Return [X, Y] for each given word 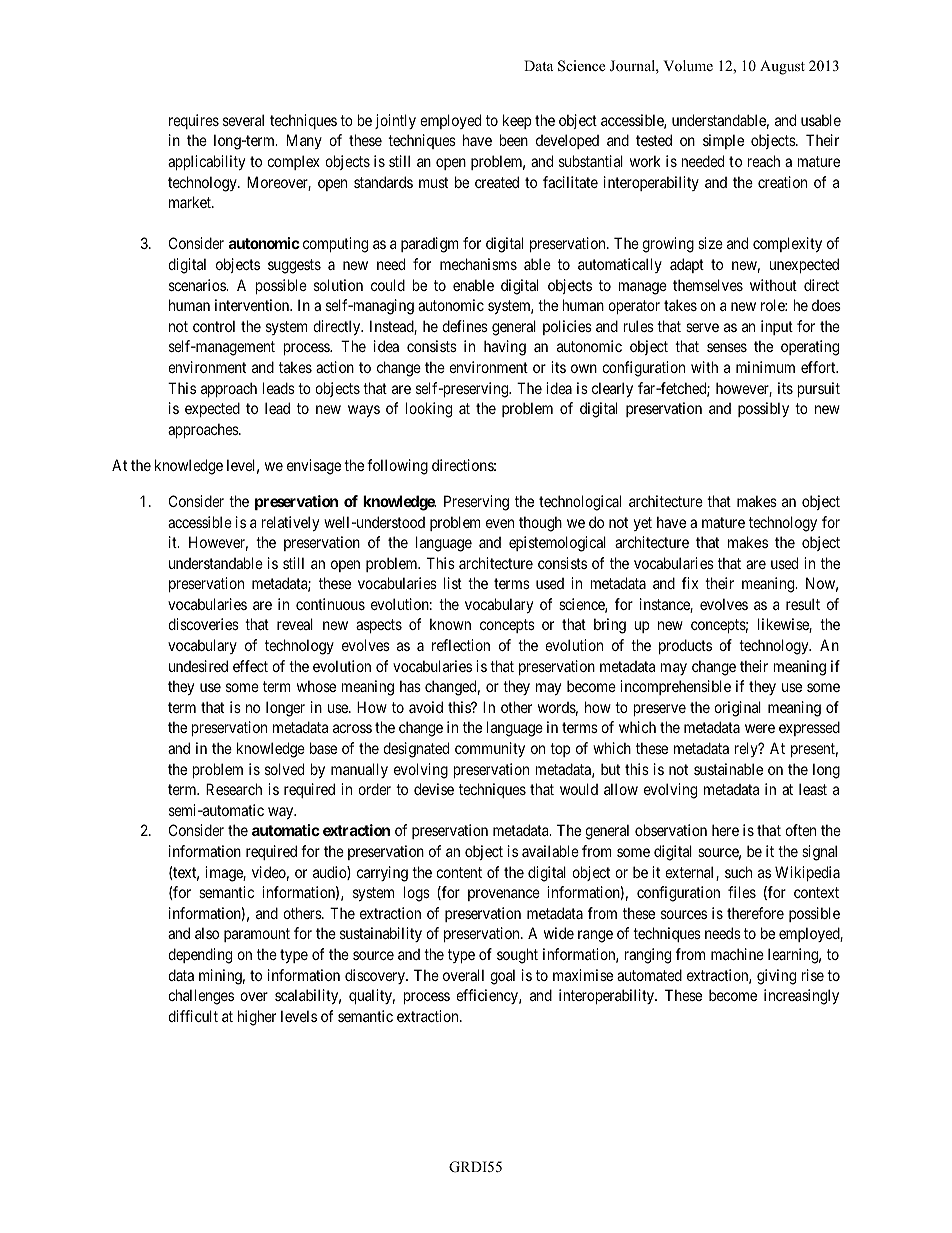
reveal [295, 624]
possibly [763, 409]
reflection [461, 645]
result [803, 604]
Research [234, 789]
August [782, 67]
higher [257, 1018]
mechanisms [478, 264]
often [800, 830]
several [243, 120]
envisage [314, 467]
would [579, 789]
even [500, 523]
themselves [708, 285]
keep [517, 121]
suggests [294, 266]
